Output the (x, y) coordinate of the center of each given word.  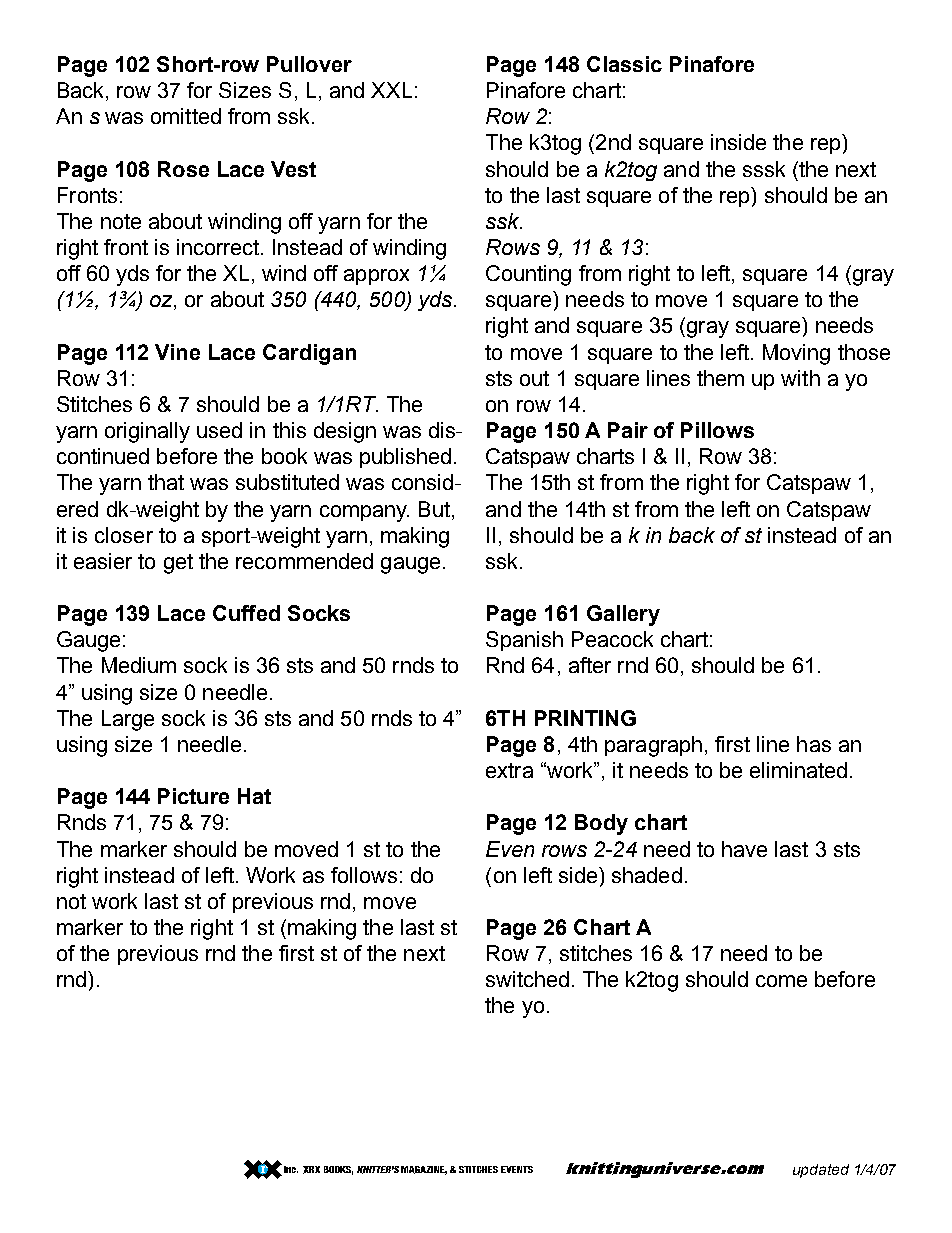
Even (510, 849)
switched (527, 979)
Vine (177, 352)
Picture (193, 796)
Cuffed (246, 613)
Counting (528, 275)
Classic (624, 64)
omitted (186, 116)
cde (665, 1170)
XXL (391, 90)
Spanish (524, 641)
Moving (796, 354)
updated (821, 1171)
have (744, 849)
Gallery (623, 615)
